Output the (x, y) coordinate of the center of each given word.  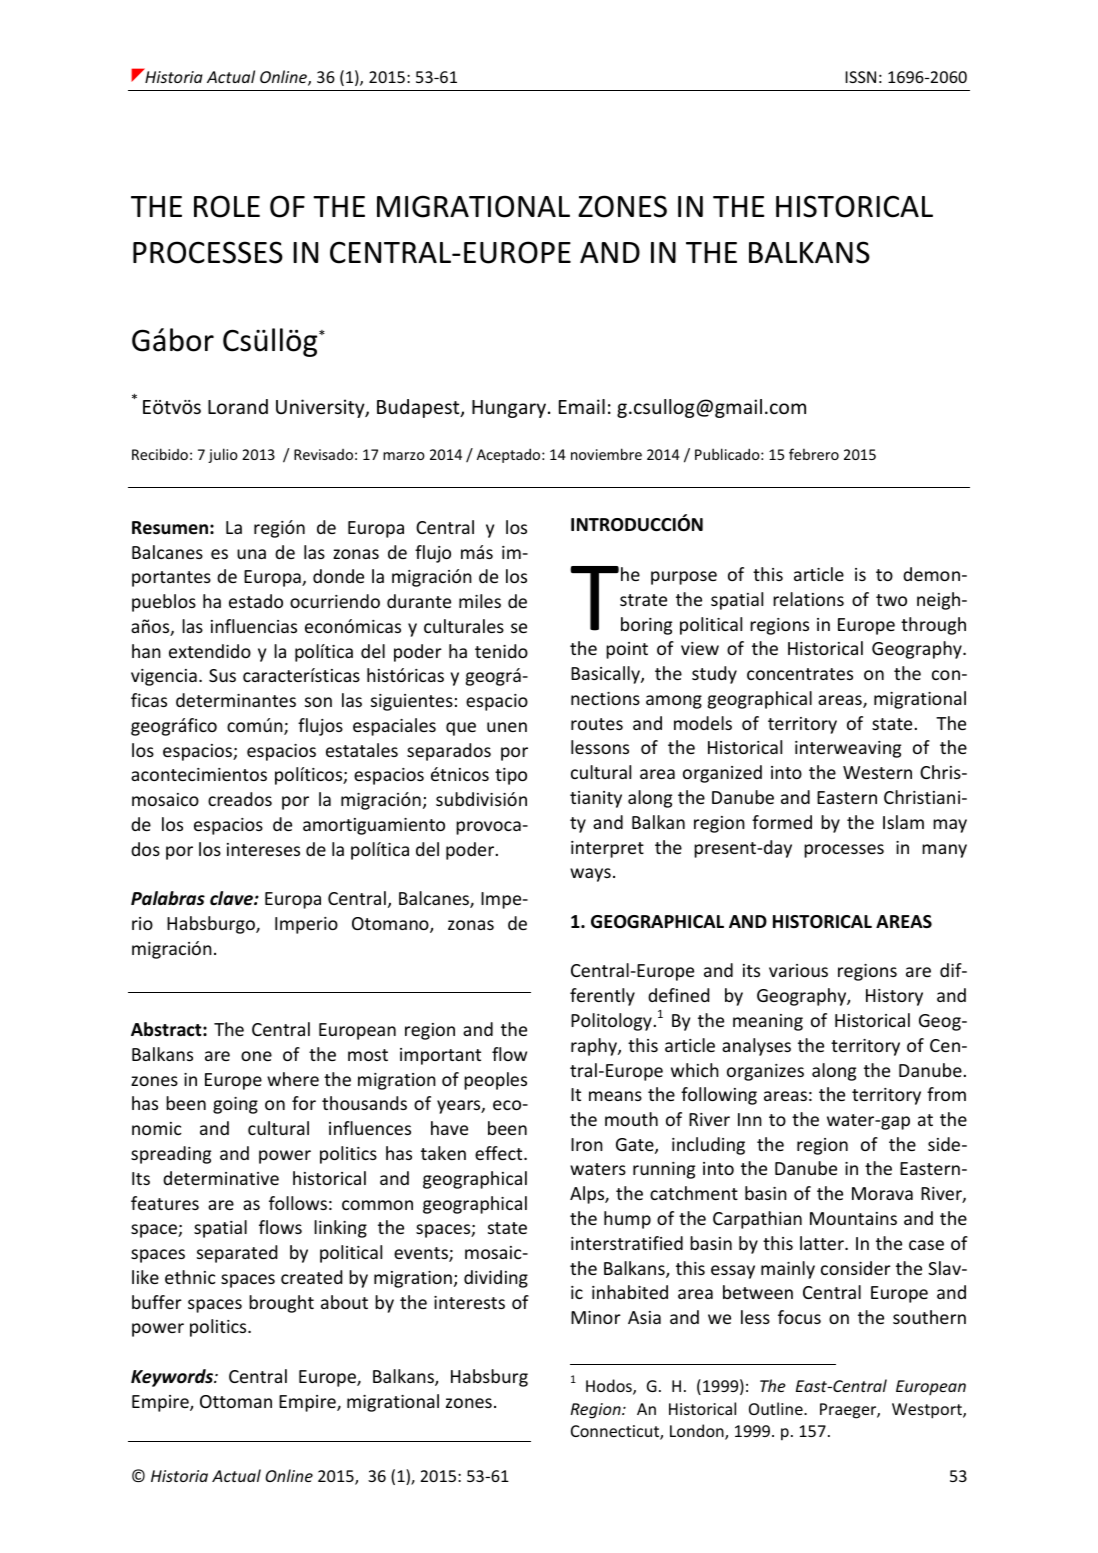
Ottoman (236, 1401)
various (798, 970)
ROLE (227, 206)
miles (480, 601)
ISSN (860, 77)
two (891, 600)
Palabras (168, 898)
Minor (596, 1317)
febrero (814, 454)
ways (590, 875)
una (251, 554)
